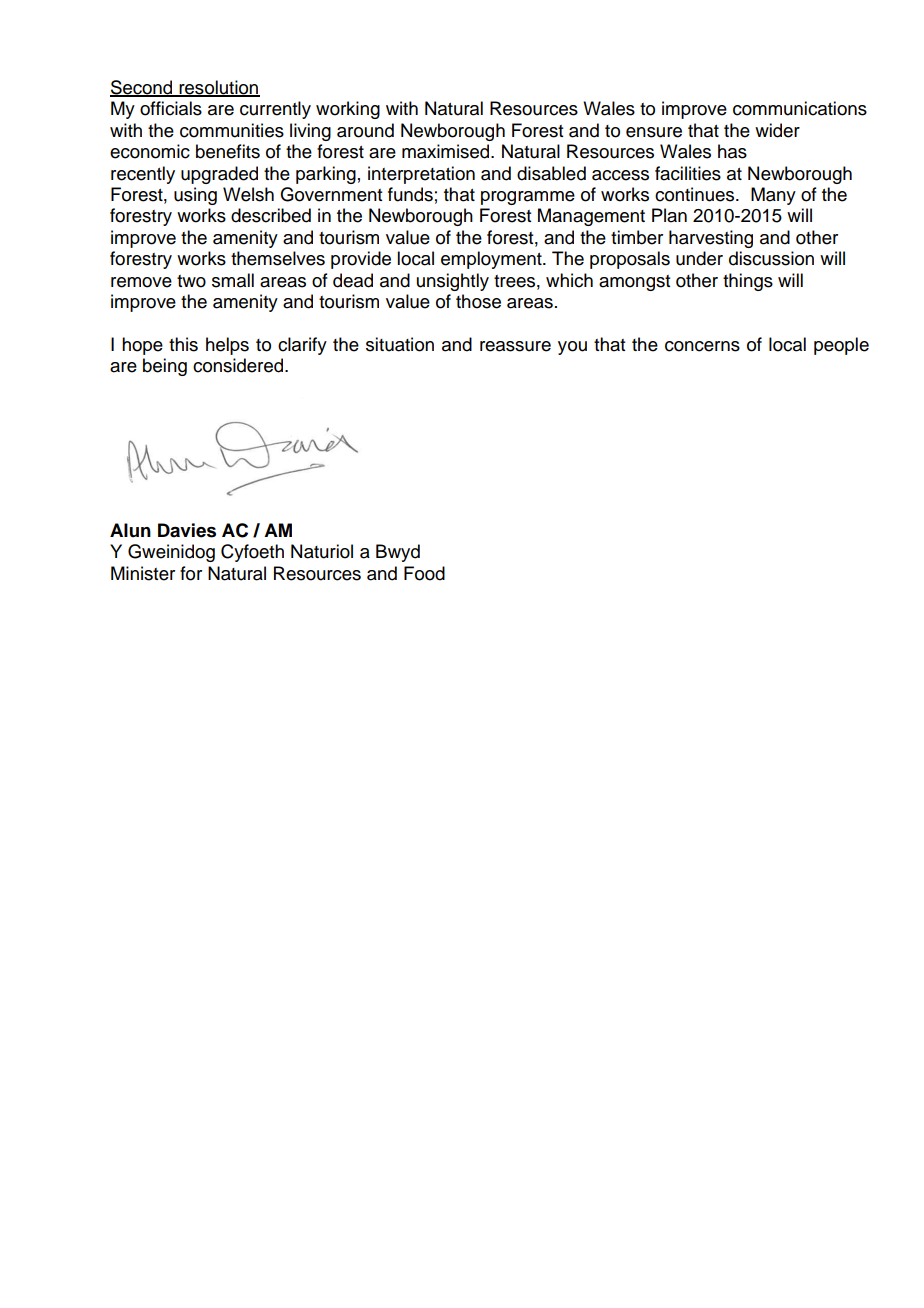 The height and width of the screenshot is (1308, 924). What do you see at coordinates (800, 108) in the screenshot?
I see `communications` at bounding box center [800, 108].
